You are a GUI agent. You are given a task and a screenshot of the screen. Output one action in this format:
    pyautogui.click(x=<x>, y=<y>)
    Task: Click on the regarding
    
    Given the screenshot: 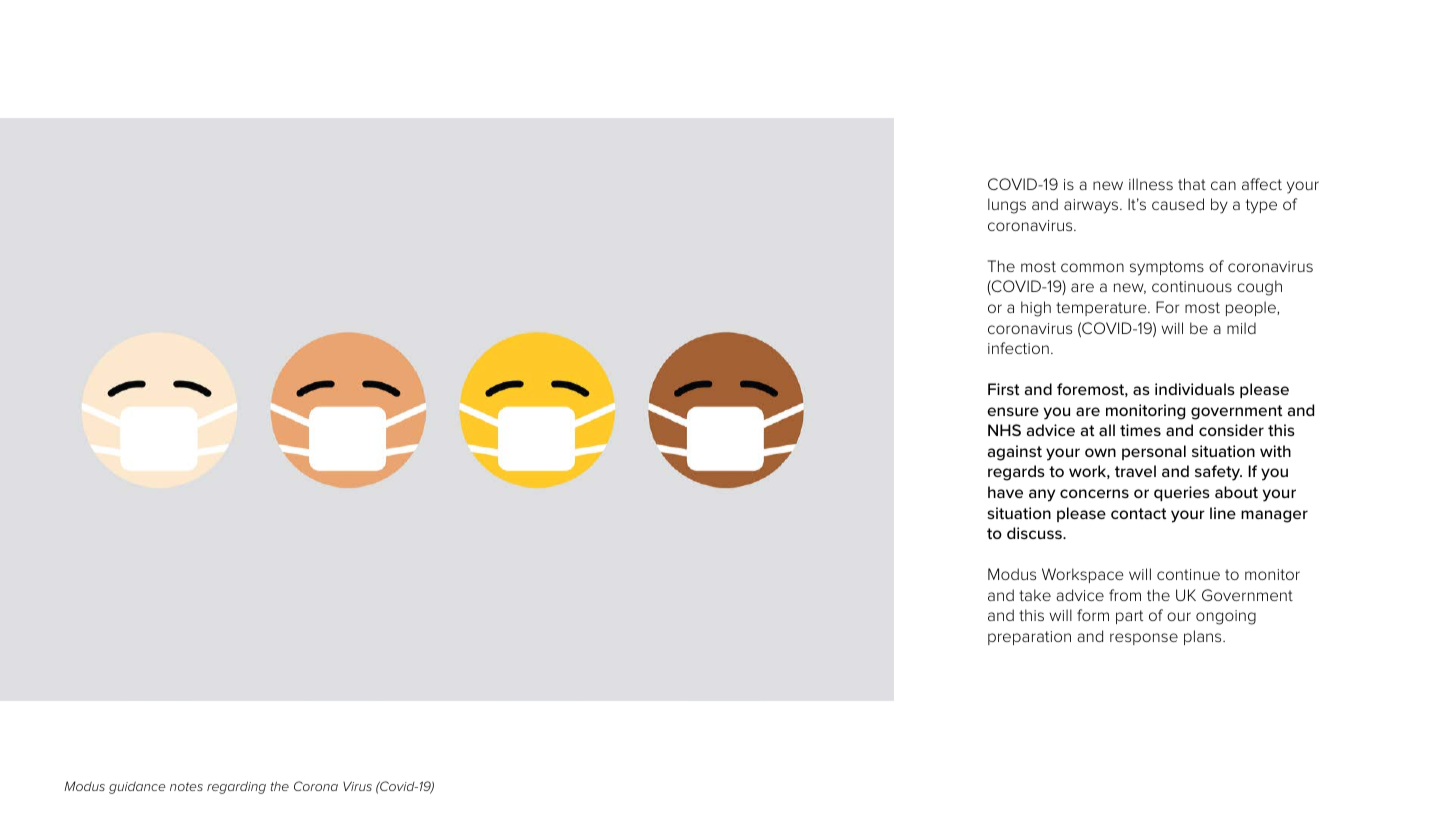 What is the action you would take?
    pyautogui.click(x=236, y=787)
